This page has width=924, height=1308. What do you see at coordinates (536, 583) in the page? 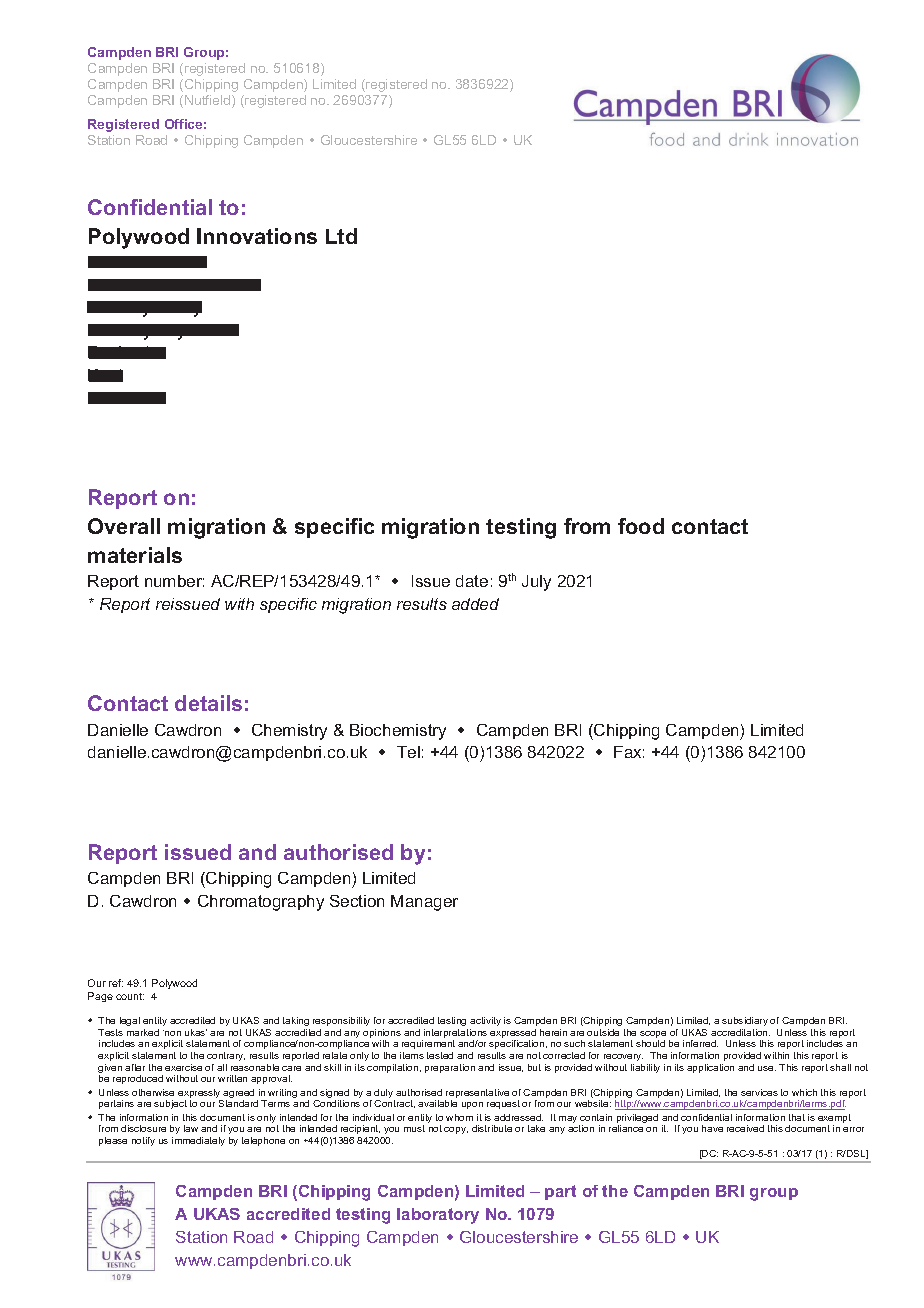
I see `July` at bounding box center [536, 583].
